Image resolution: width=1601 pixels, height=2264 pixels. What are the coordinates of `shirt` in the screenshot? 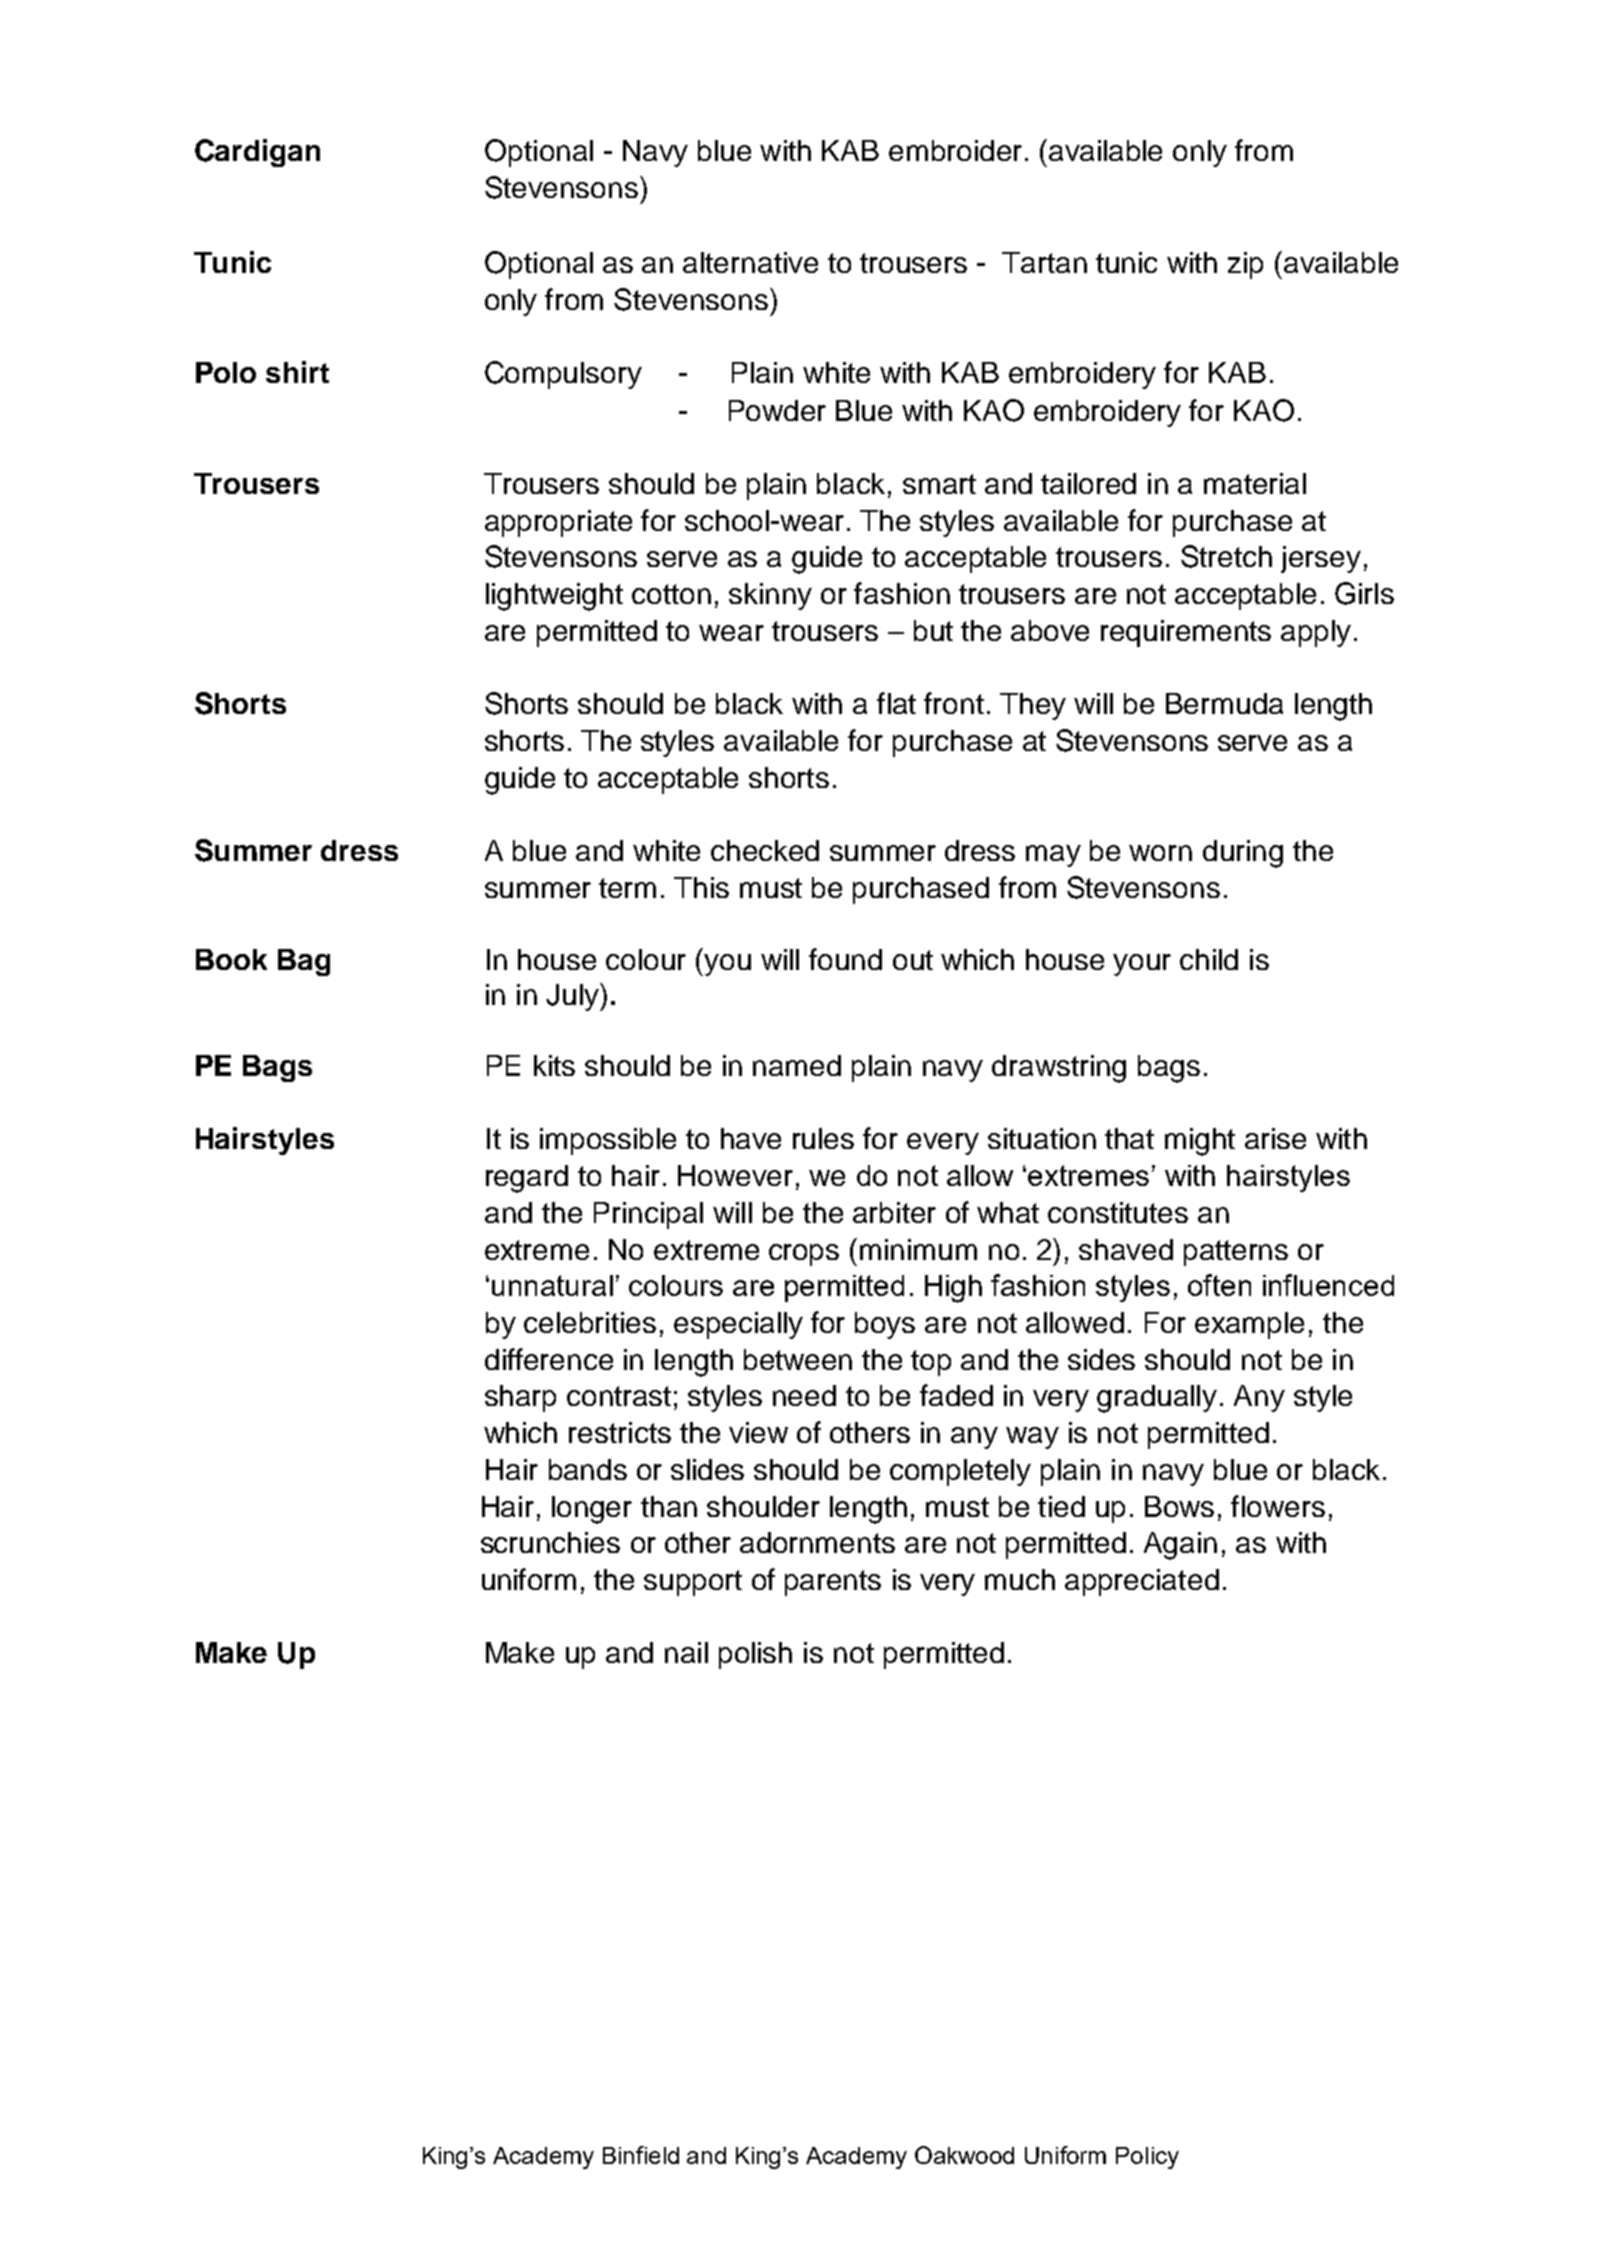 It's located at (297, 372).
